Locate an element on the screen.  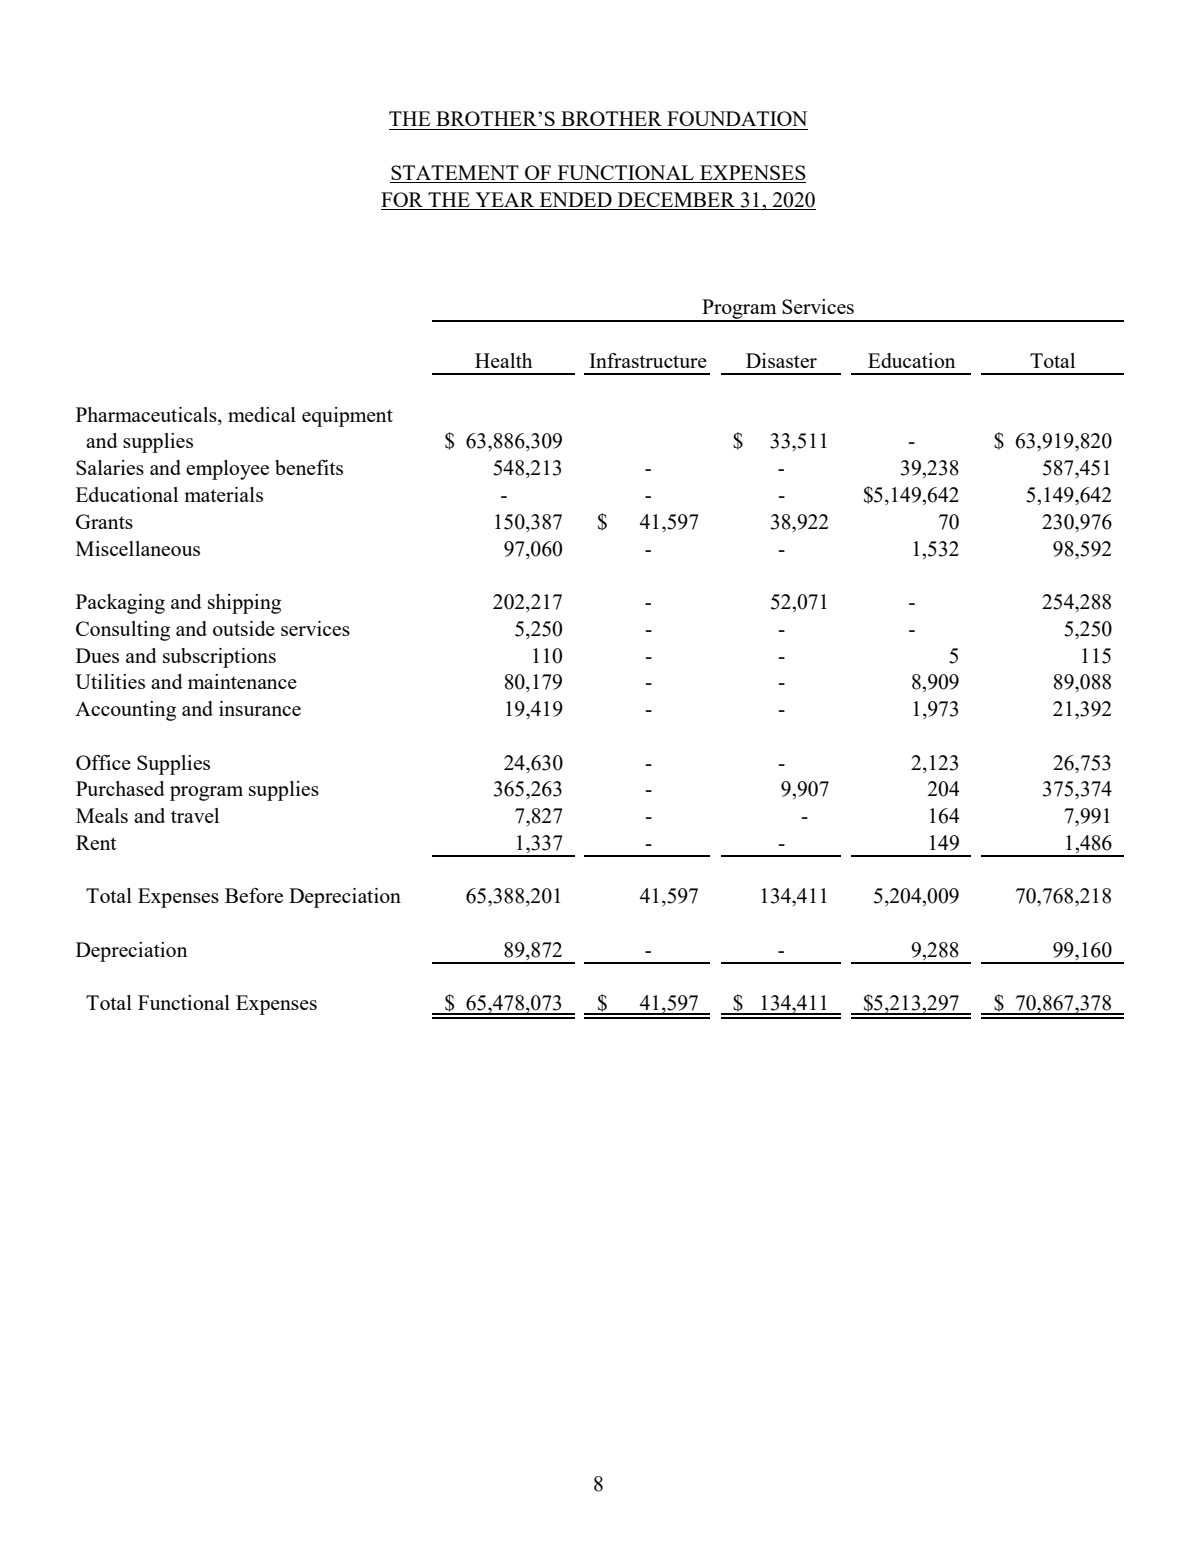
Health is located at coordinates (503, 360).
